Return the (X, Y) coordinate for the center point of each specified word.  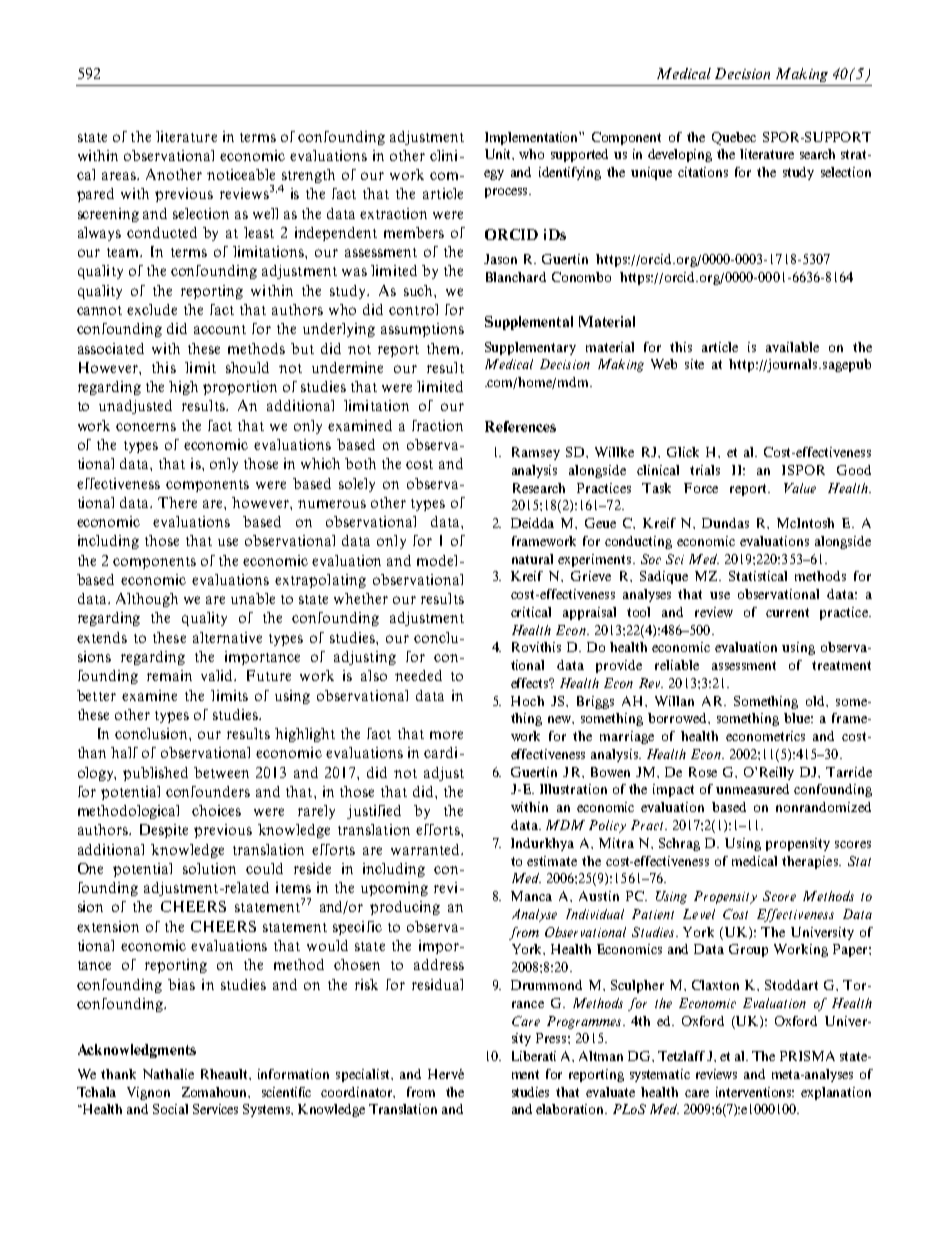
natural (532, 559)
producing (405, 908)
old (817, 701)
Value (800, 488)
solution (209, 868)
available (792, 347)
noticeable (241, 174)
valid (218, 675)
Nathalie (168, 1074)
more (446, 735)
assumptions (422, 330)
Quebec (734, 138)
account (220, 329)
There (177, 502)
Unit (499, 154)
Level (699, 914)
